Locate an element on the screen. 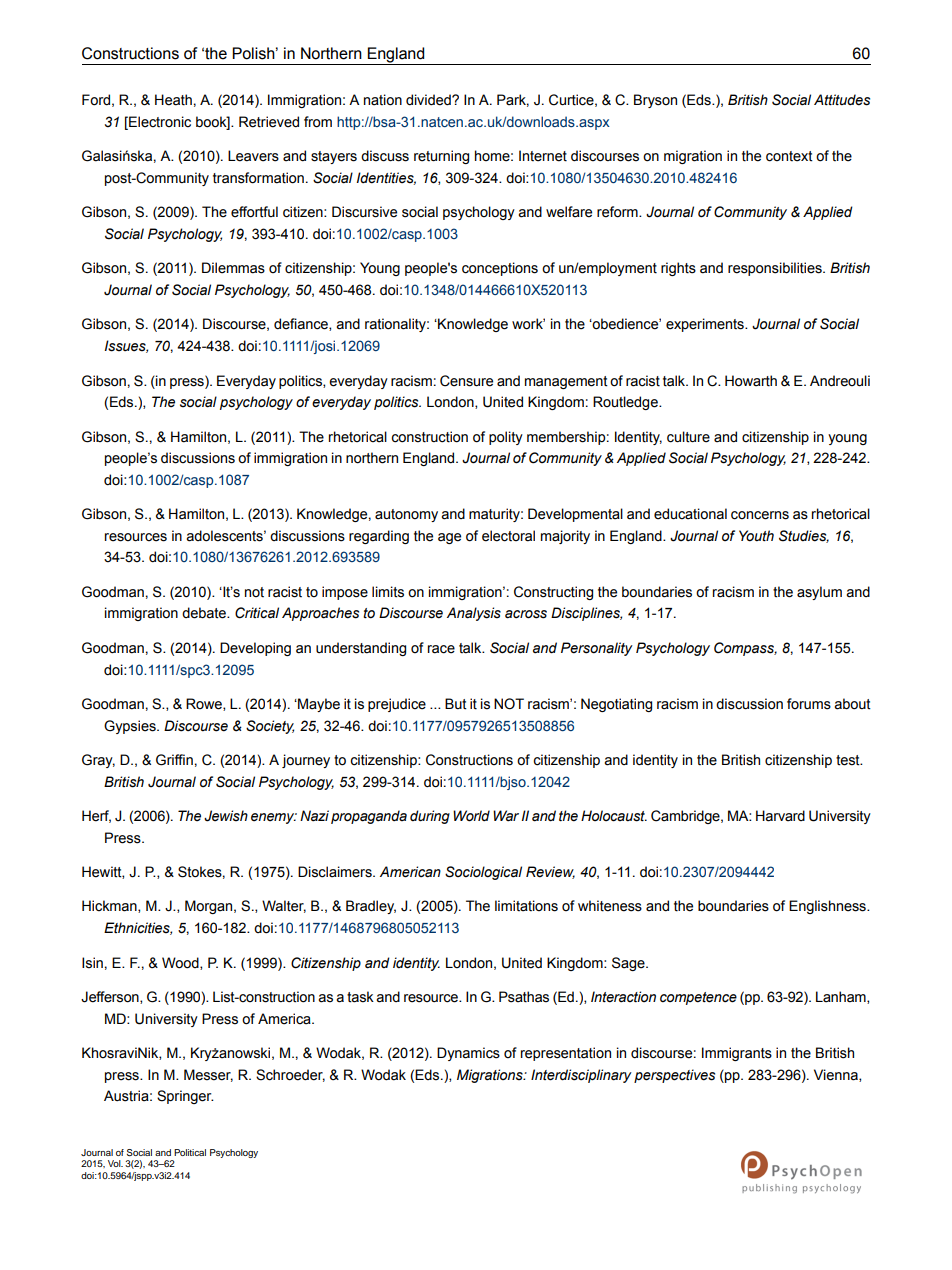  returning is located at coordinates (441, 157).
